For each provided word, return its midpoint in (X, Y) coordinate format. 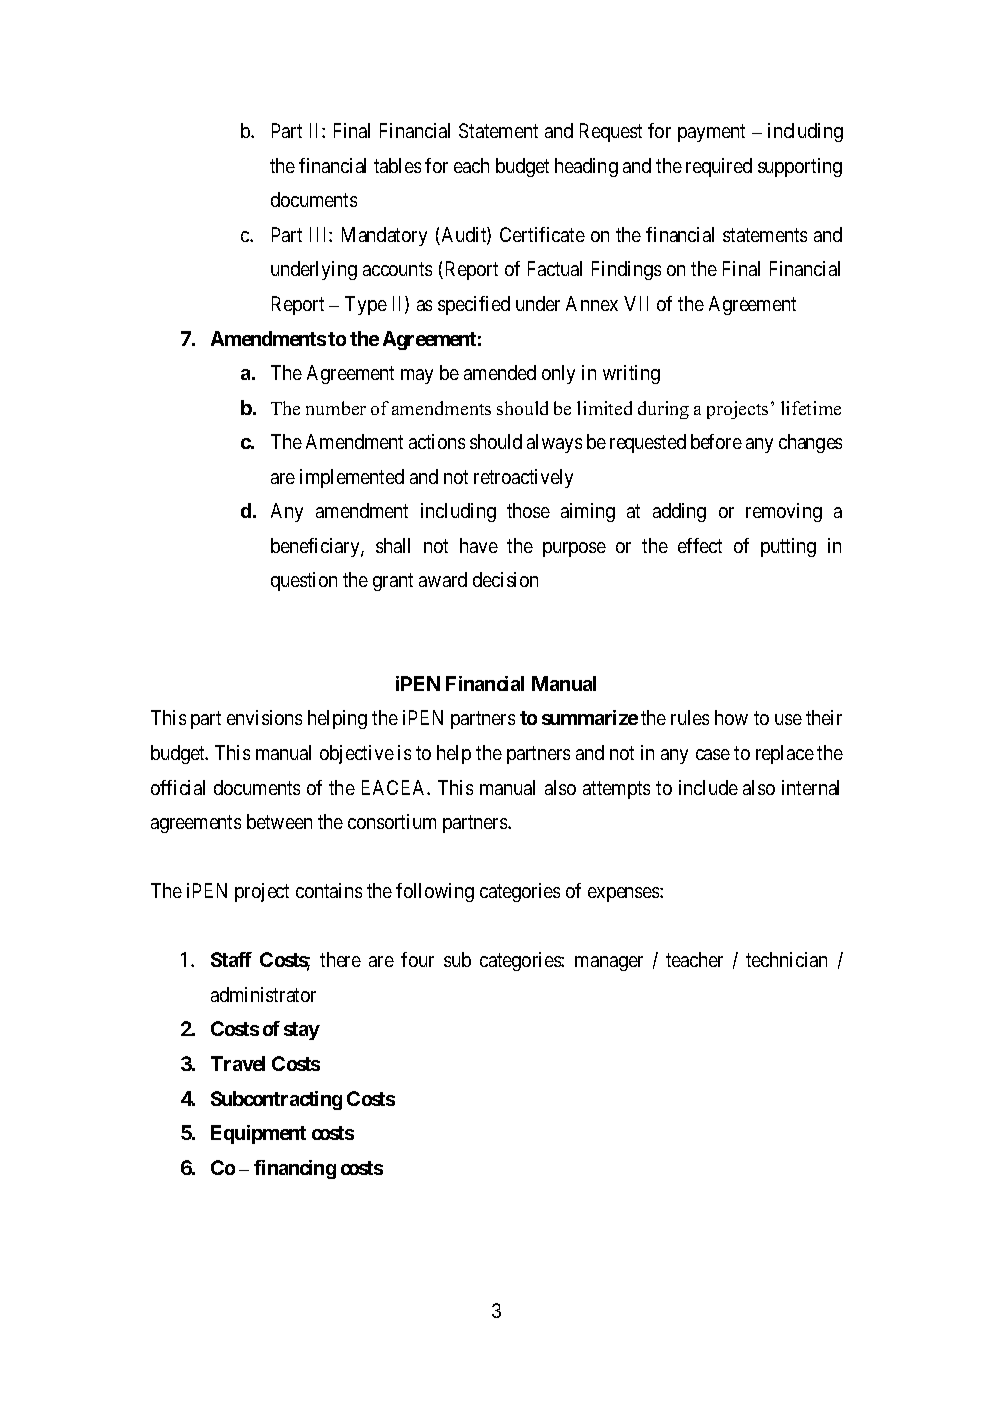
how (731, 717)
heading (586, 167)
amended (500, 372)
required (719, 167)
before (716, 441)
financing (295, 1169)
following (435, 892)
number (336, 408)
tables (397, 165)
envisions (264, 717)
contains (329, 890)
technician (786, 959)
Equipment (258, 1134)
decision (505, 579)
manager (609, 963)
